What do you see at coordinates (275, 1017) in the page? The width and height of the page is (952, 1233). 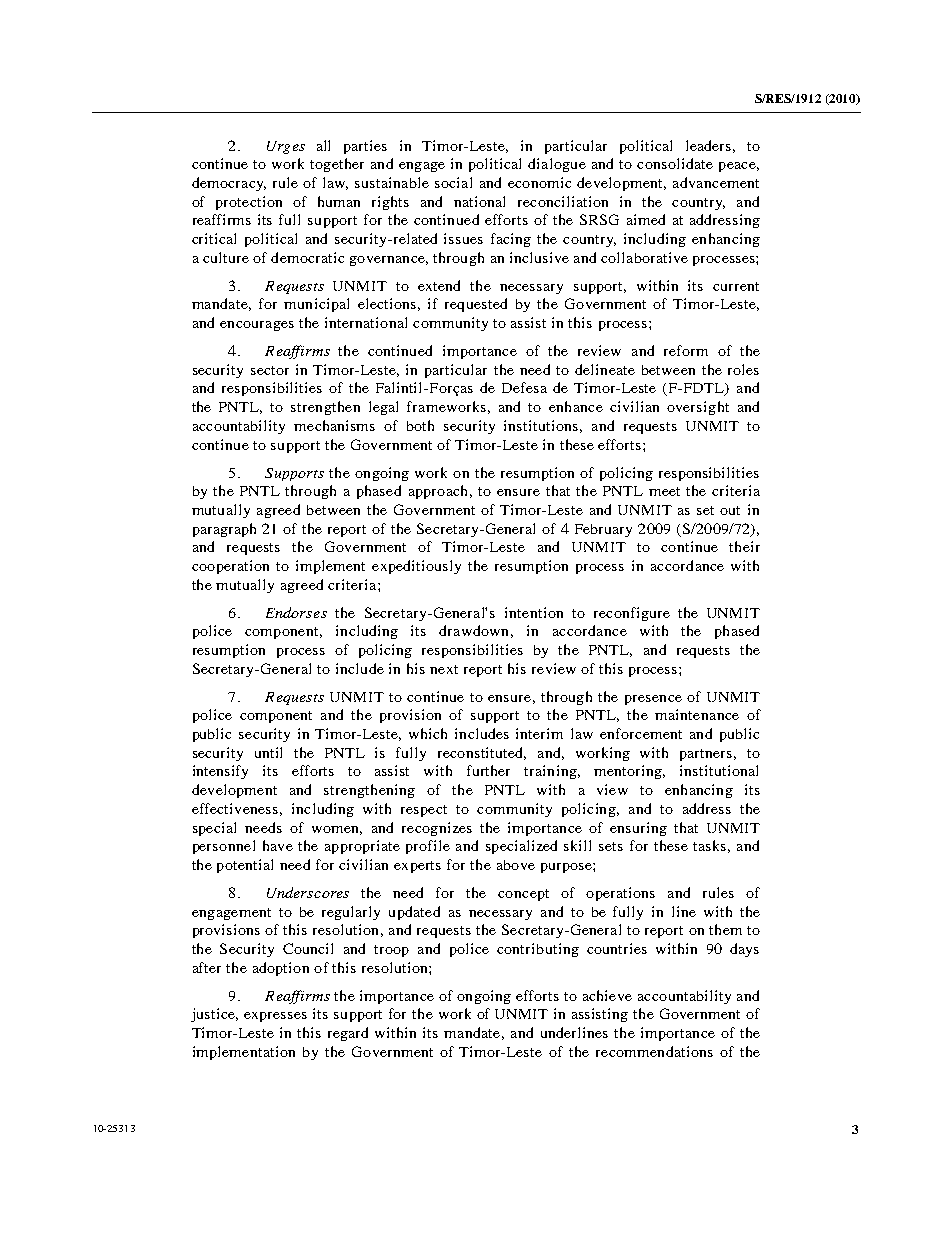 I see `expresses` at bounding box center [275, 1017].
